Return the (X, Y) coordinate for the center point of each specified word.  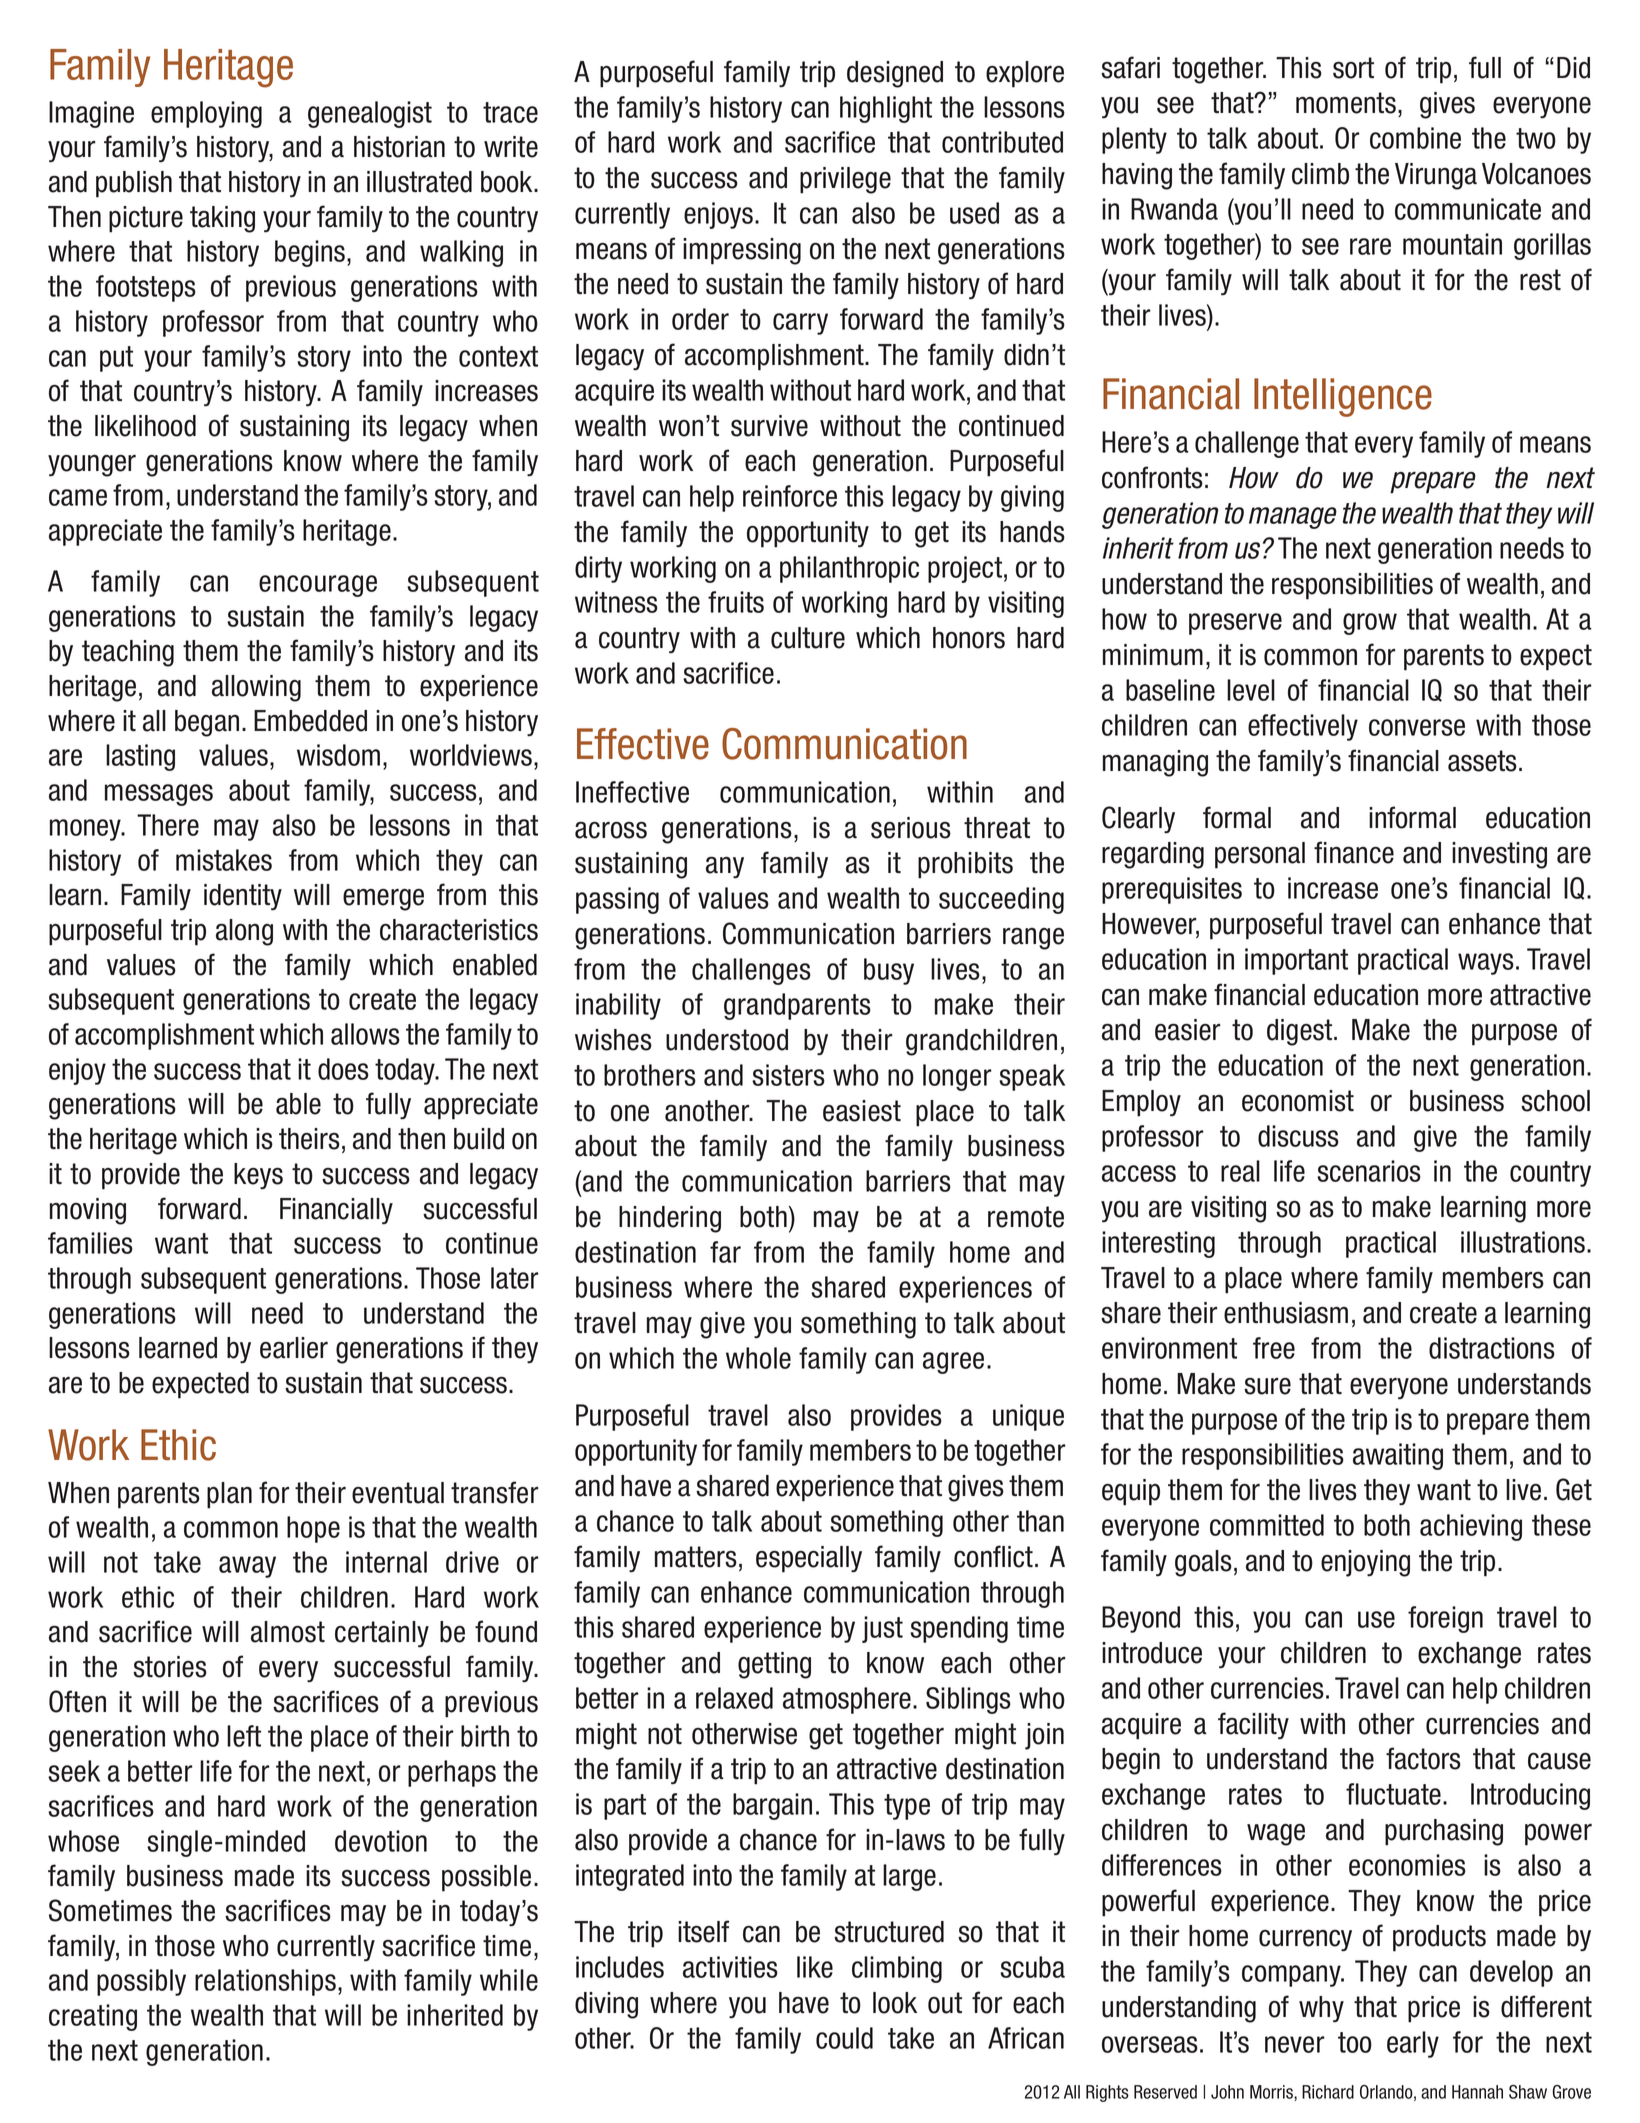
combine (1415, 138)
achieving (1471, 1527)
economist (1298, 1101)
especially (809, 1559)
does (343, 1069)
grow (1370, 624)
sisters (788, 1075)
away (247, 1567)
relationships (265, 1982)
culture (808, 638)
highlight (886, 109)
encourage (318, 586)
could (844, 2038)
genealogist (370, 114)
